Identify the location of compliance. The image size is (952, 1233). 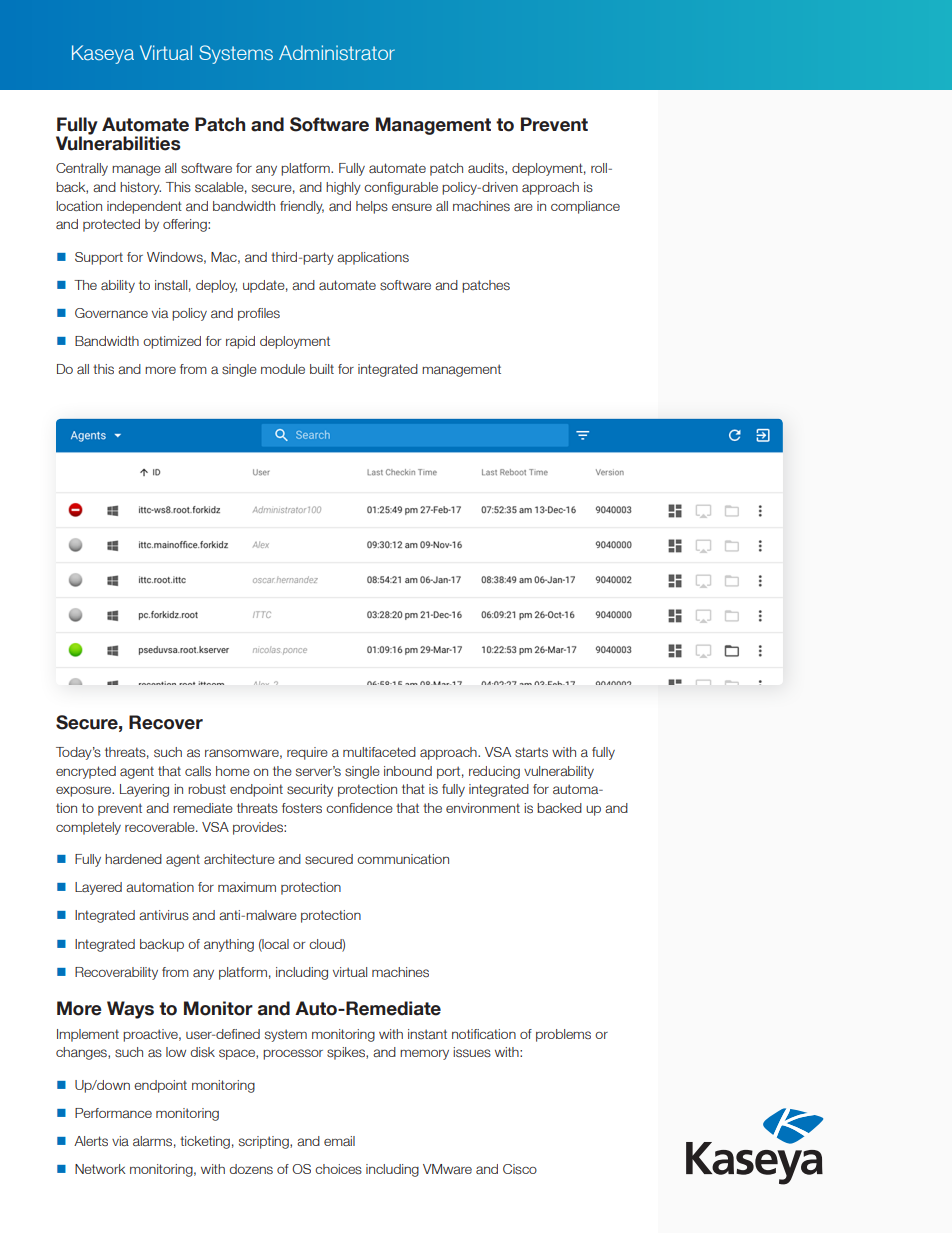
(585, 207).
